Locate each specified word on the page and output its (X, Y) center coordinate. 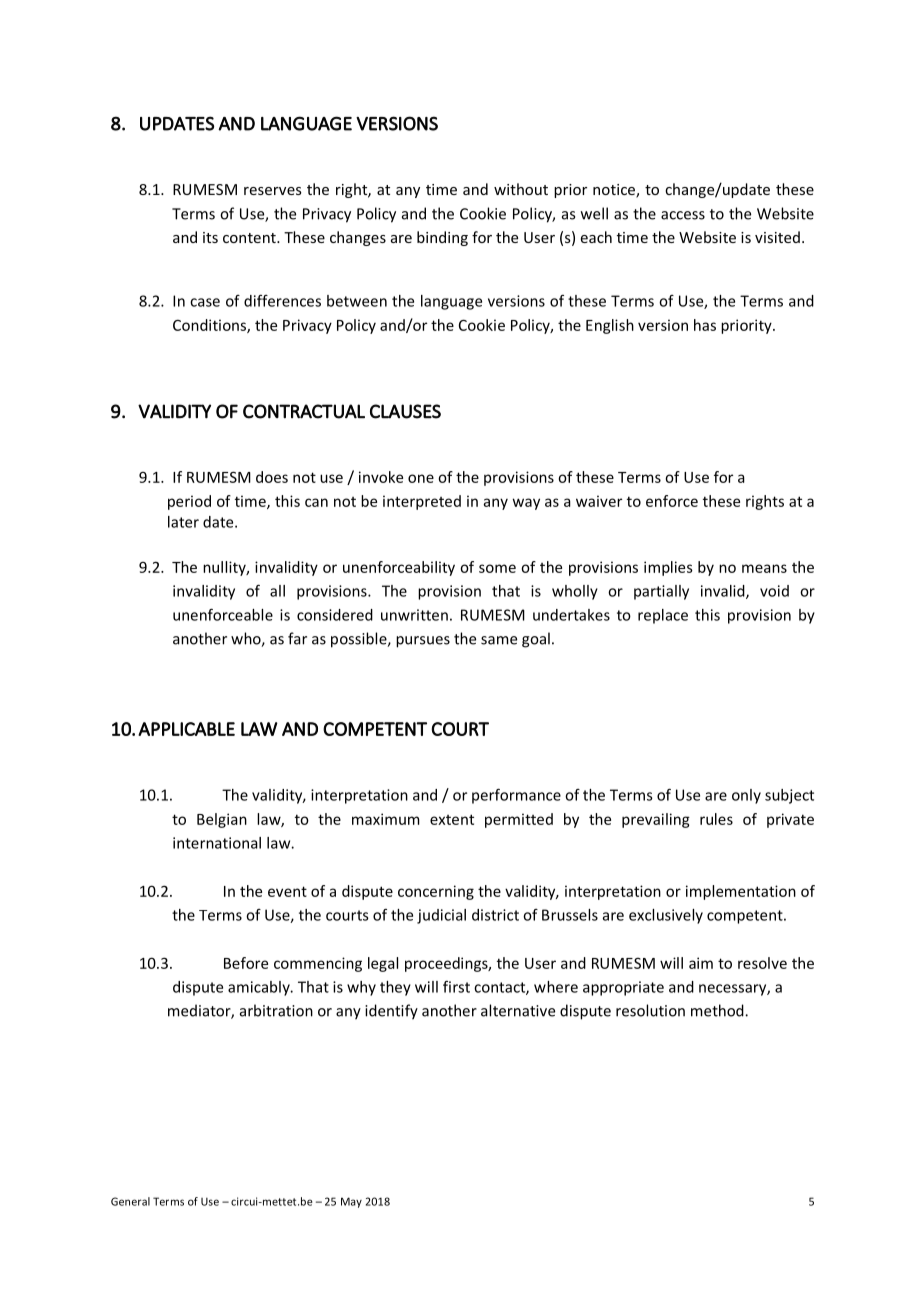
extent (452, 819)
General (130, 1201)
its (210, 237)
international (217, 843)
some (497, 568)
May (351, 1202)
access (683, 215)
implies (668, 568)
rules (716, 819)
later (183, 522)
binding (442, 238)
